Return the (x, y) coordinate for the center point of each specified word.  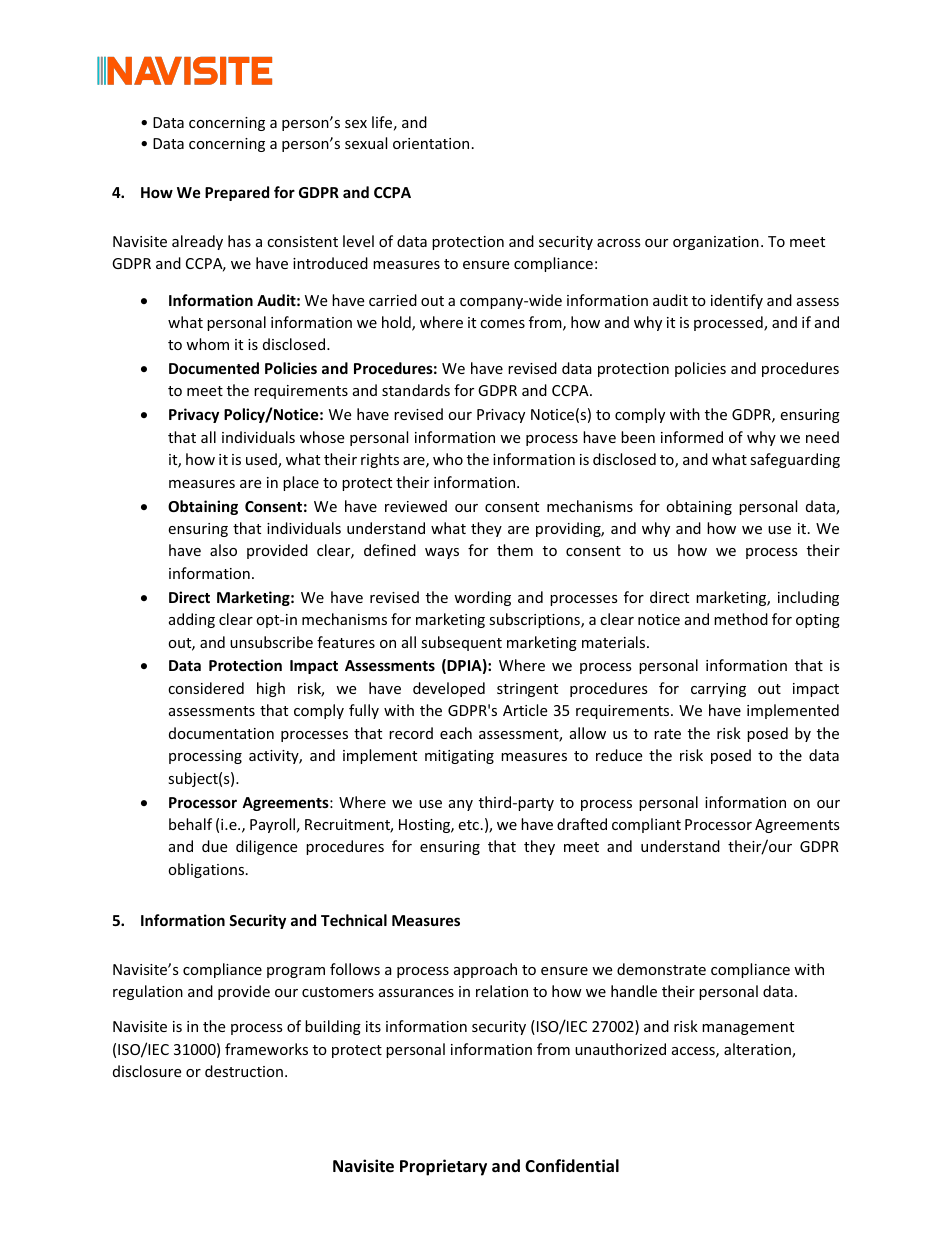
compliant (646, 825)
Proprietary (443, 1167)
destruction (244, 1071)
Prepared (237, 193)
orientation (431, 143)
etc (468, 825)
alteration (758, 1050)
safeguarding (795, 460)
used (262, 460)
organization (716, 243)
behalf (190, 824)
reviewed (416, 506)
